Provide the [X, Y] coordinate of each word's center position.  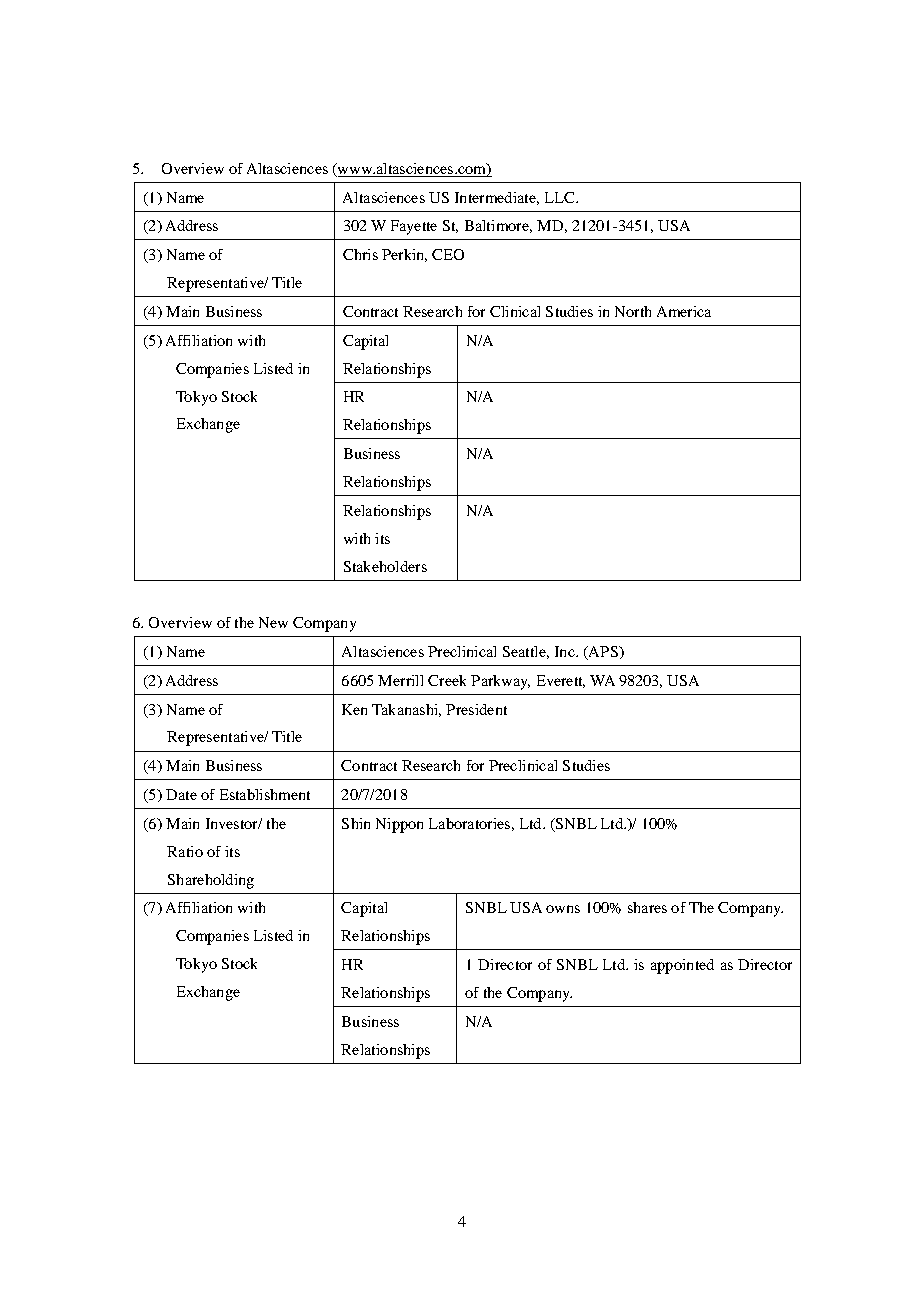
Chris [360, 254]
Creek [447, 680]
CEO [448, 254]
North [633, 311]
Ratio [185, 851]
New [273, 622]
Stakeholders [385, 566]
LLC [561, 197]
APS [603, 653]
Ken [354, 709]
